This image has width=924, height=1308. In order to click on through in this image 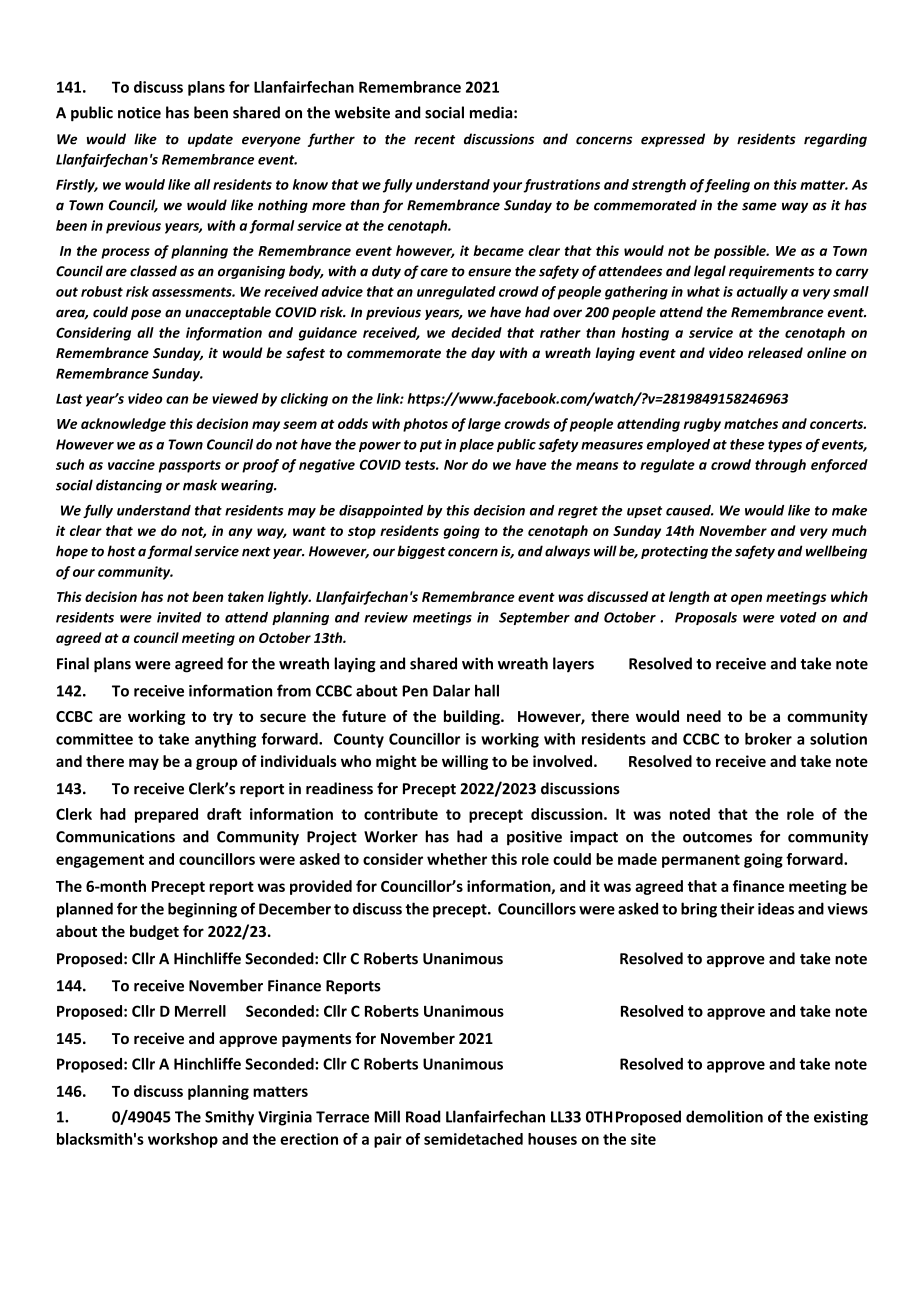, I will do `click(780, 466)`.
